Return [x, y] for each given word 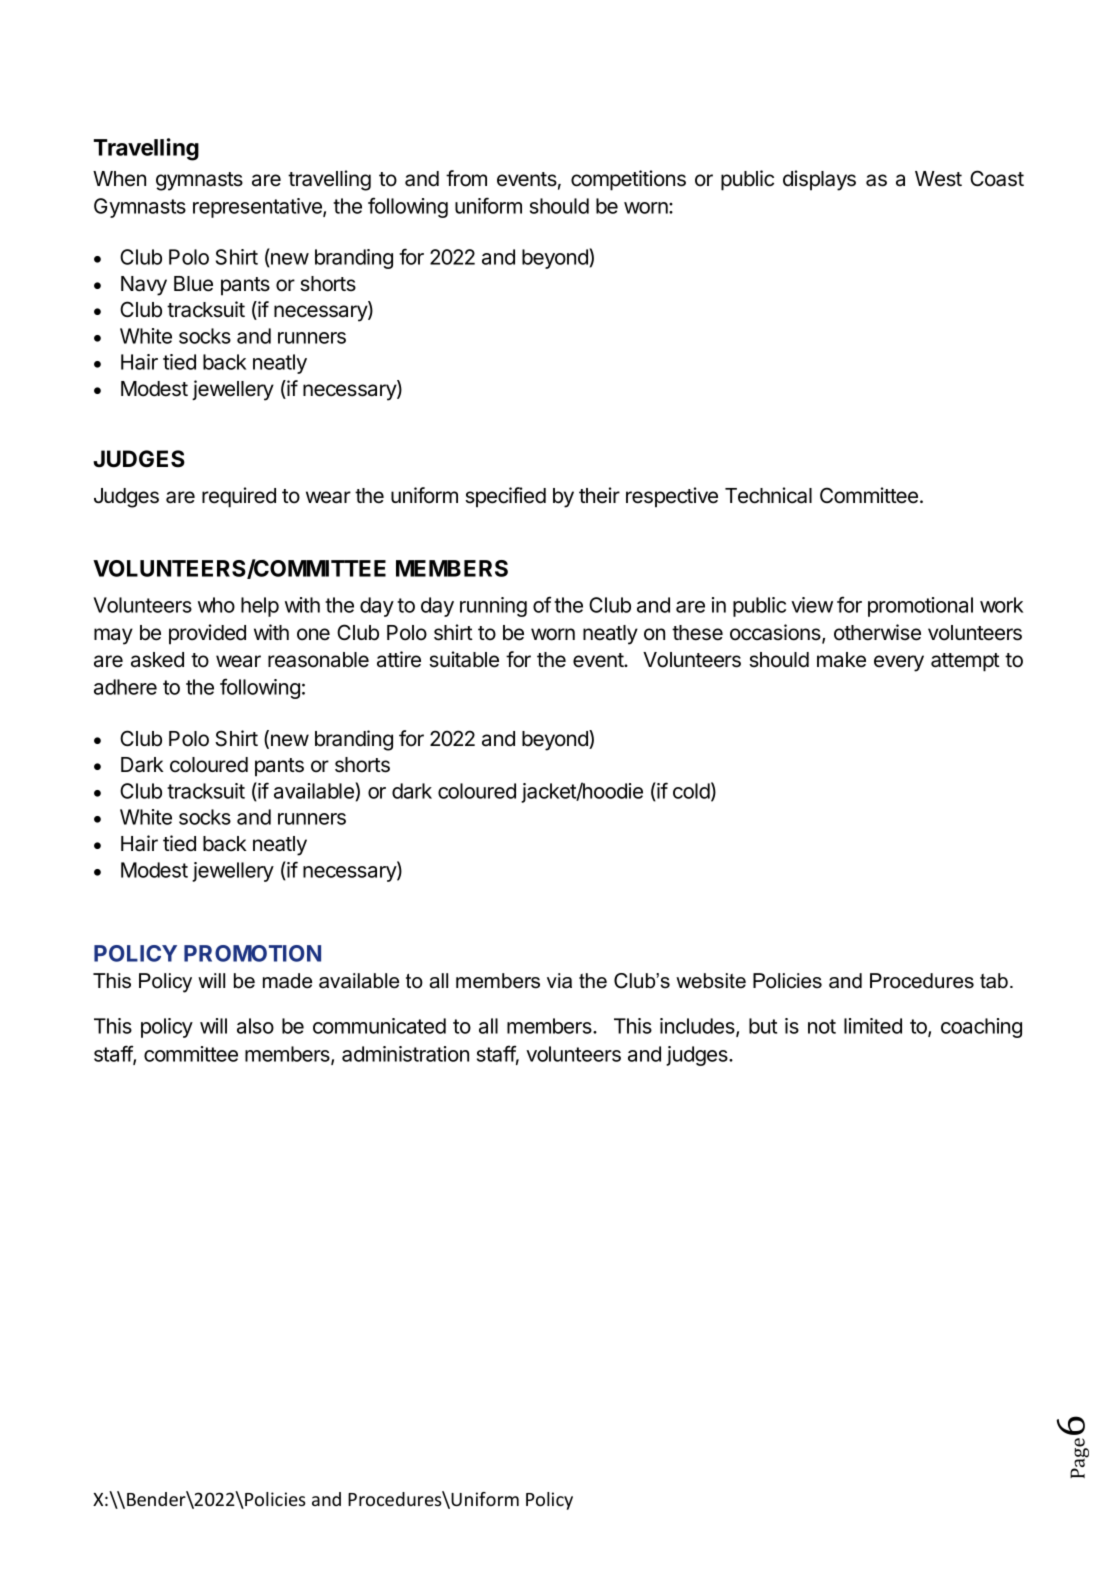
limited [873, 1026]
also [255, 1026]
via [559, 981]
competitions [628, 180]
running [493, 607]
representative [258, 208]
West [938, 179]
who [216, 605]
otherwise [877, 632]
